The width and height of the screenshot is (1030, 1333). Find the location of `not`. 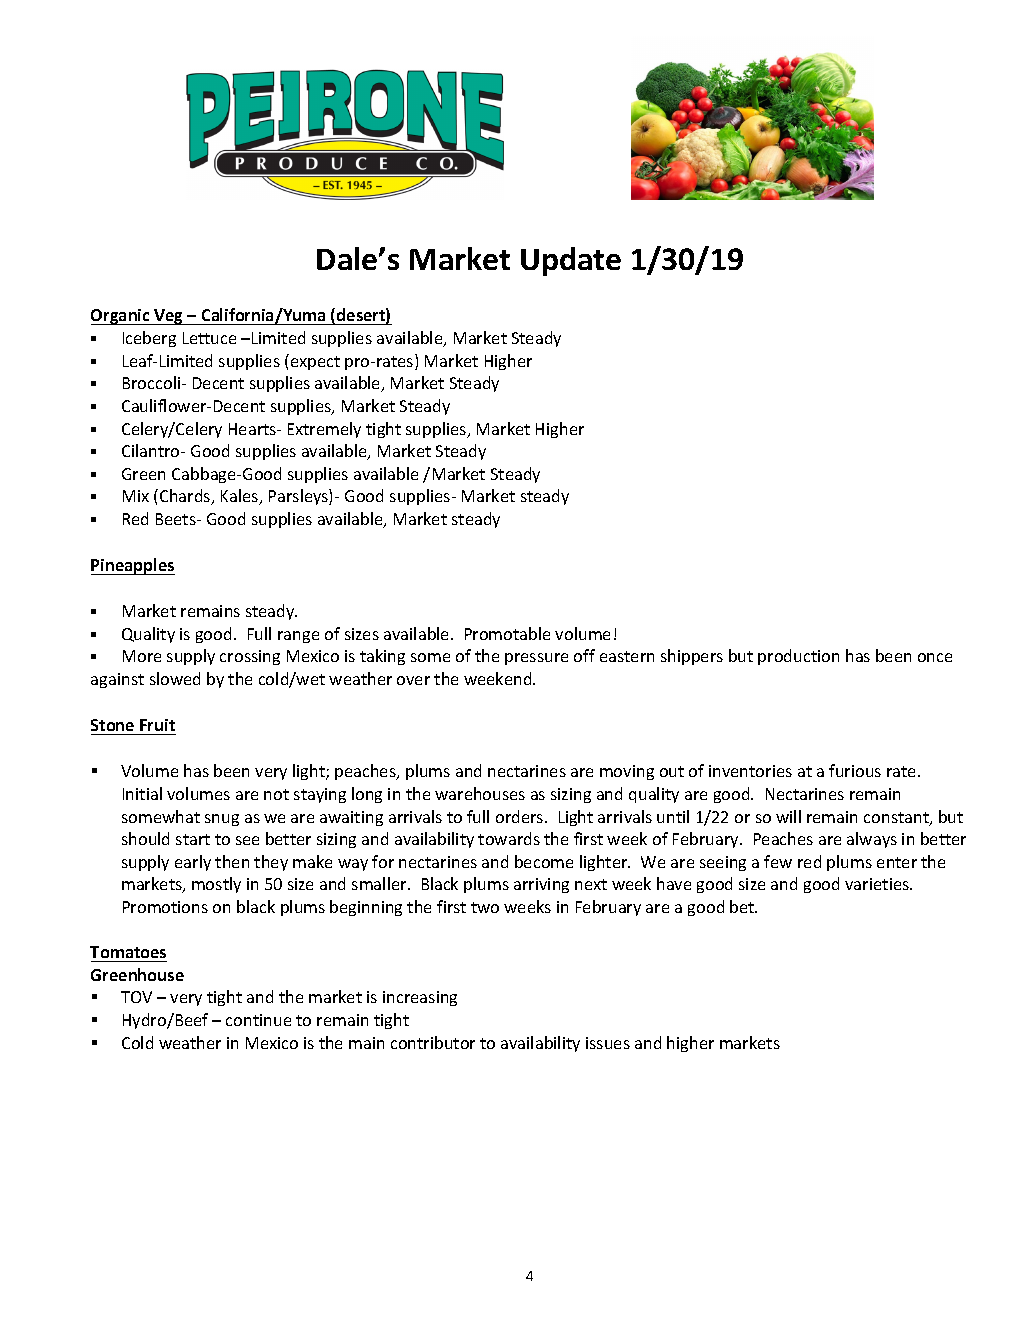

not is located at coordinates (276, 794).
